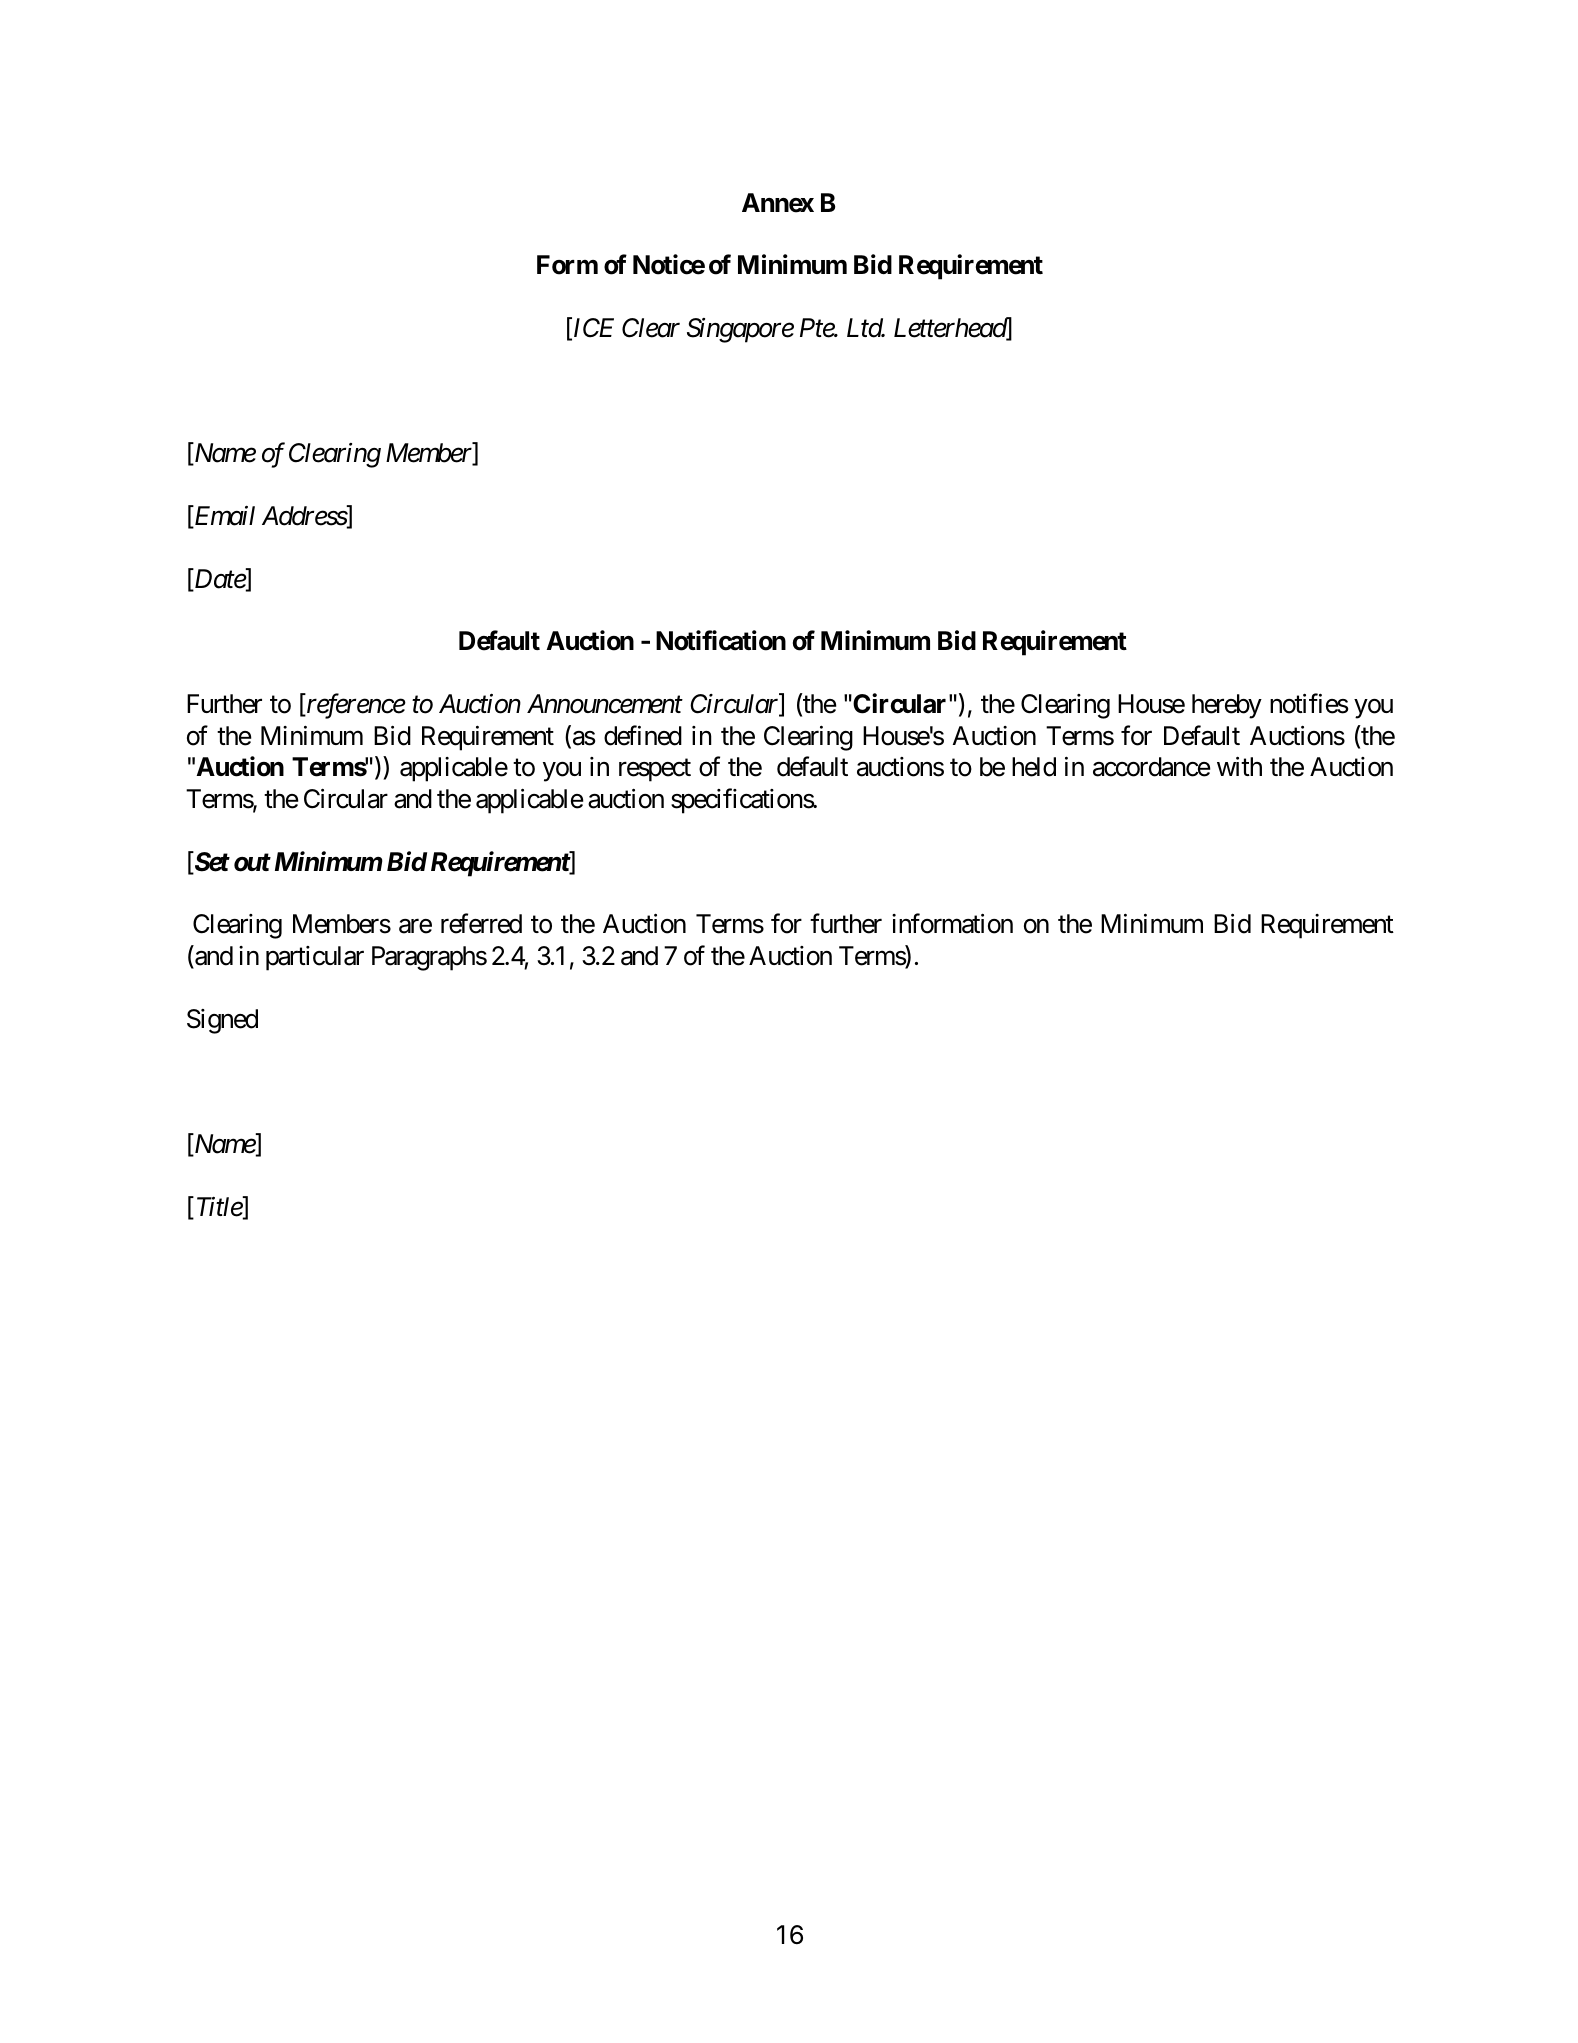  What do you see at coordinates (1227, 706) in the page?
I see `hereby` at bounding box center [1227, 706].
